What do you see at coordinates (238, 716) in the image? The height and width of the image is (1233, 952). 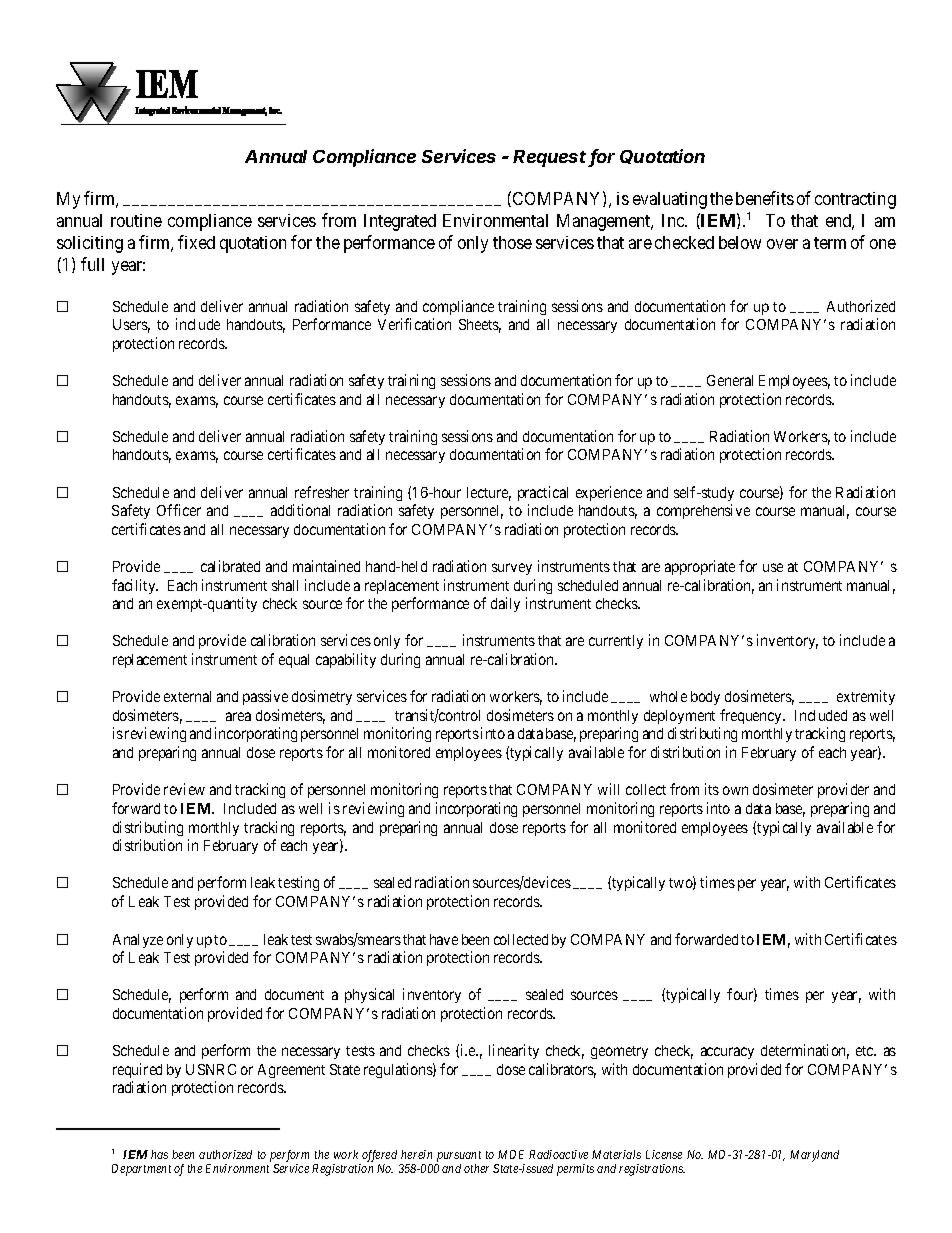 I see `area` at bounding box center [238, 716].
